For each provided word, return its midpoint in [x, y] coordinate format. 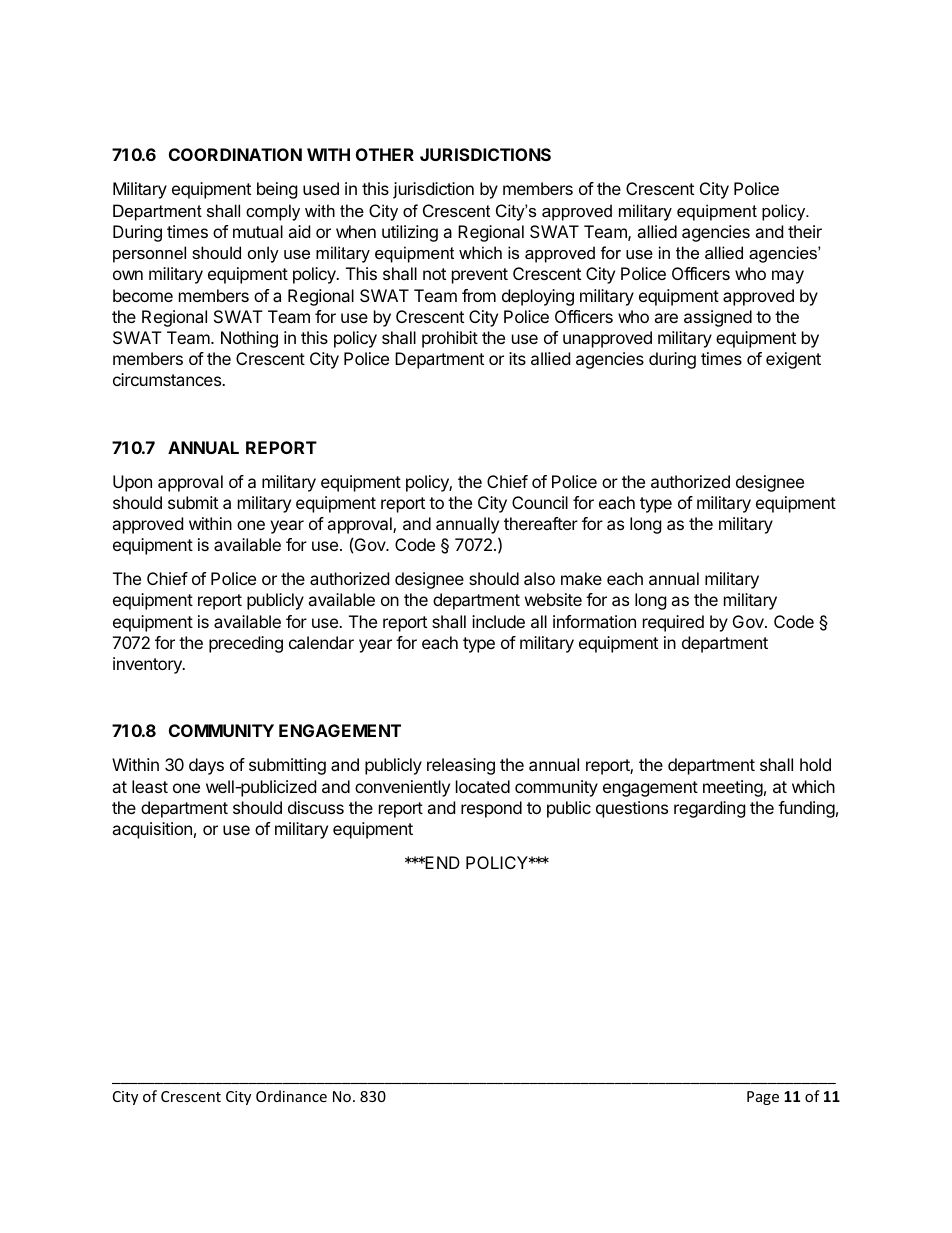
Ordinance [291, 1096]
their [805, 231]
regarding [710, 809]
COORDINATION [235, 154]
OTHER [385, 154]
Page [763, 1098]
